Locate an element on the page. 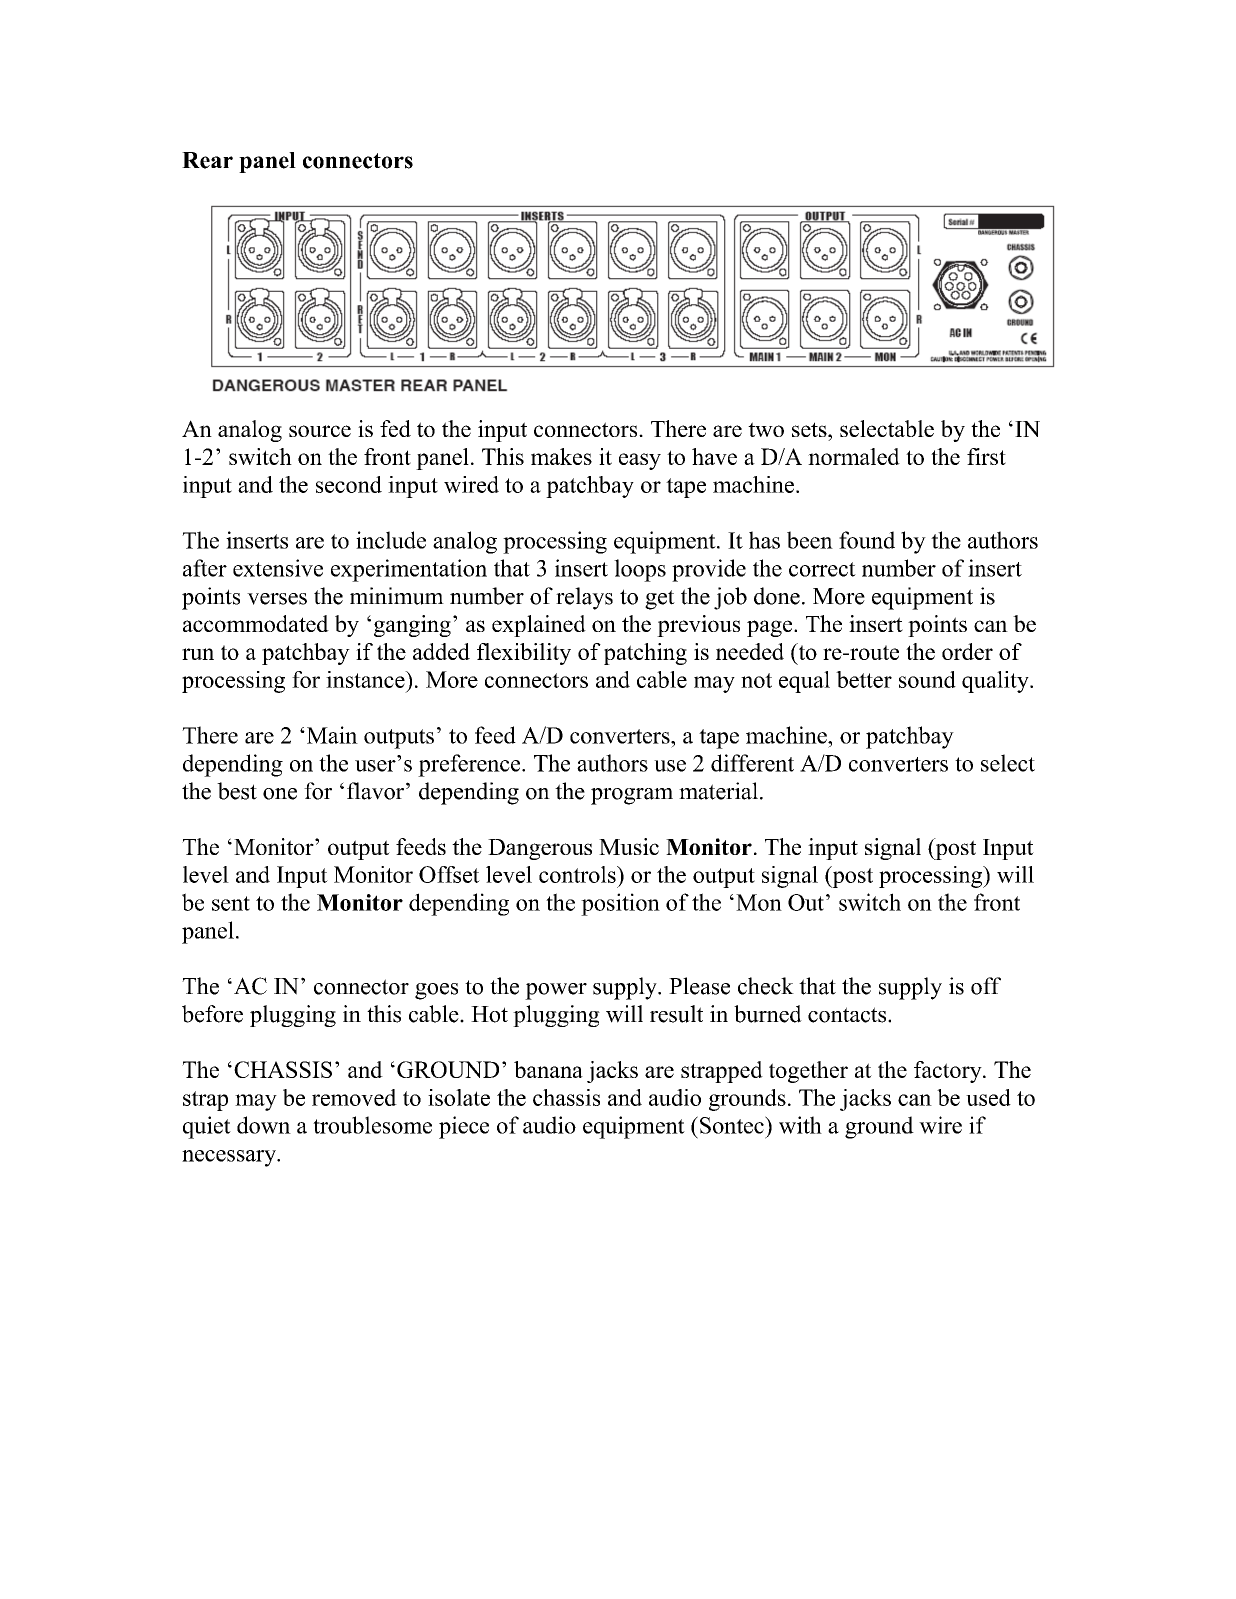 Image resolution: width=1236 pixels, height=1599 pixels. sent is located at coordinates (231, 903).
